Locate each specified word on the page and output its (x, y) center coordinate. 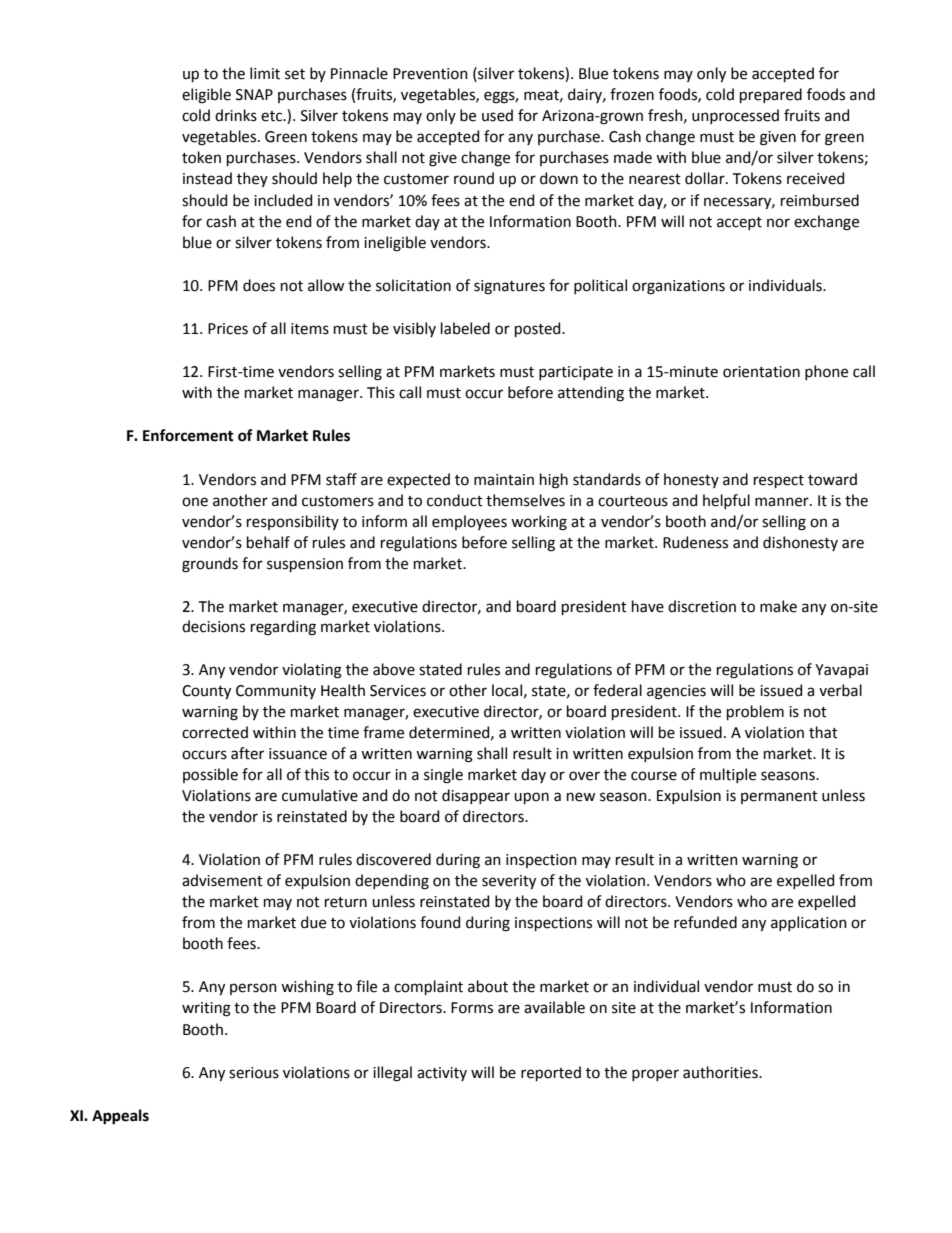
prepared (771, 95)
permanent (779, 797)
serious (254, 1073)
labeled (465, 328)
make (778, 606)
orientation (761, 372)
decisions (213, 626)
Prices (228, 329)
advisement (222, 880)
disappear (476, 796)
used (497, 115)
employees (469, 522)
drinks (236, 115)
